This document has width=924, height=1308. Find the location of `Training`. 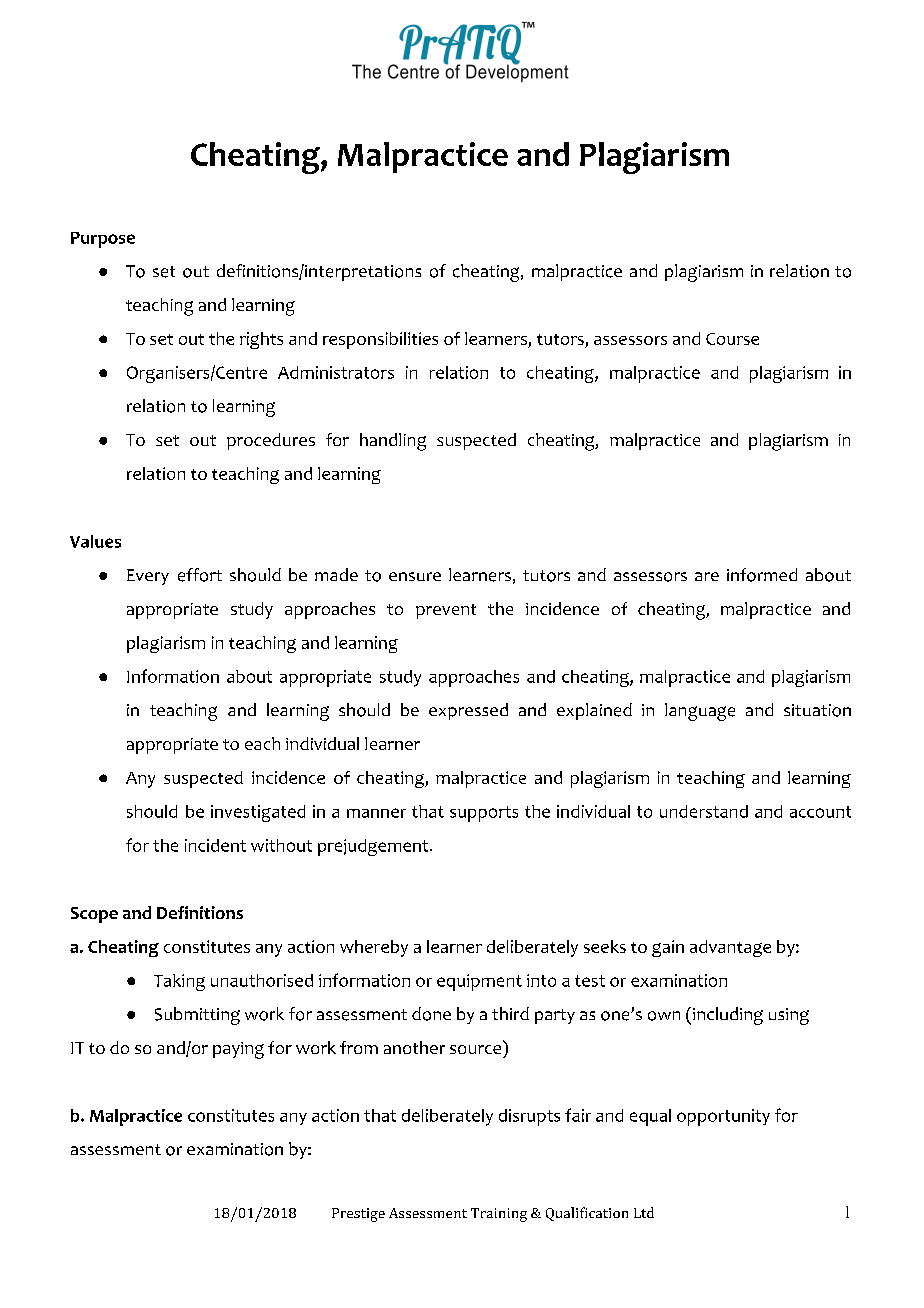

Training is located at coordinates (499, 1215).
